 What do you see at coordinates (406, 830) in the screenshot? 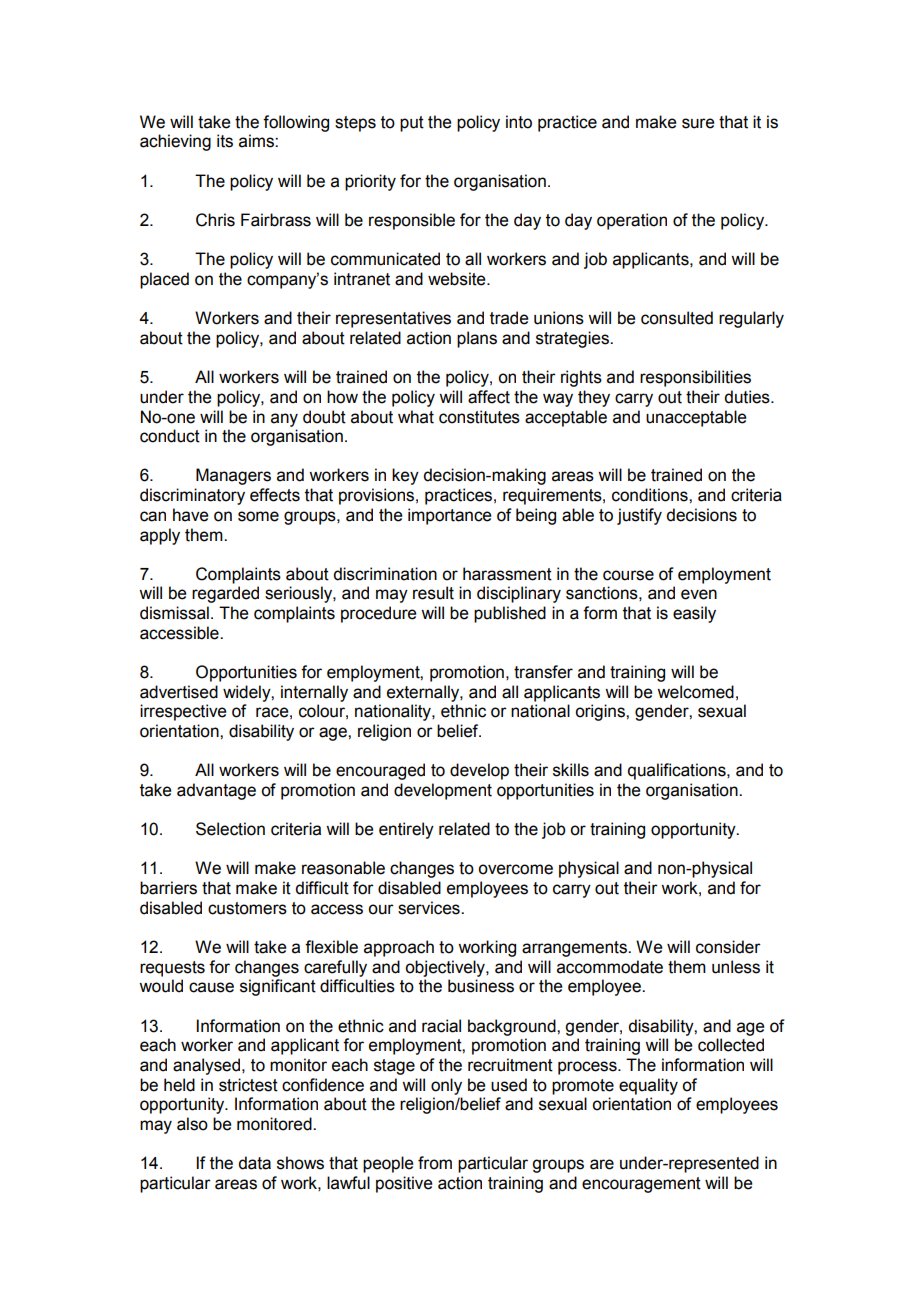
I see `entirely` at bounding box center [406, 830].
